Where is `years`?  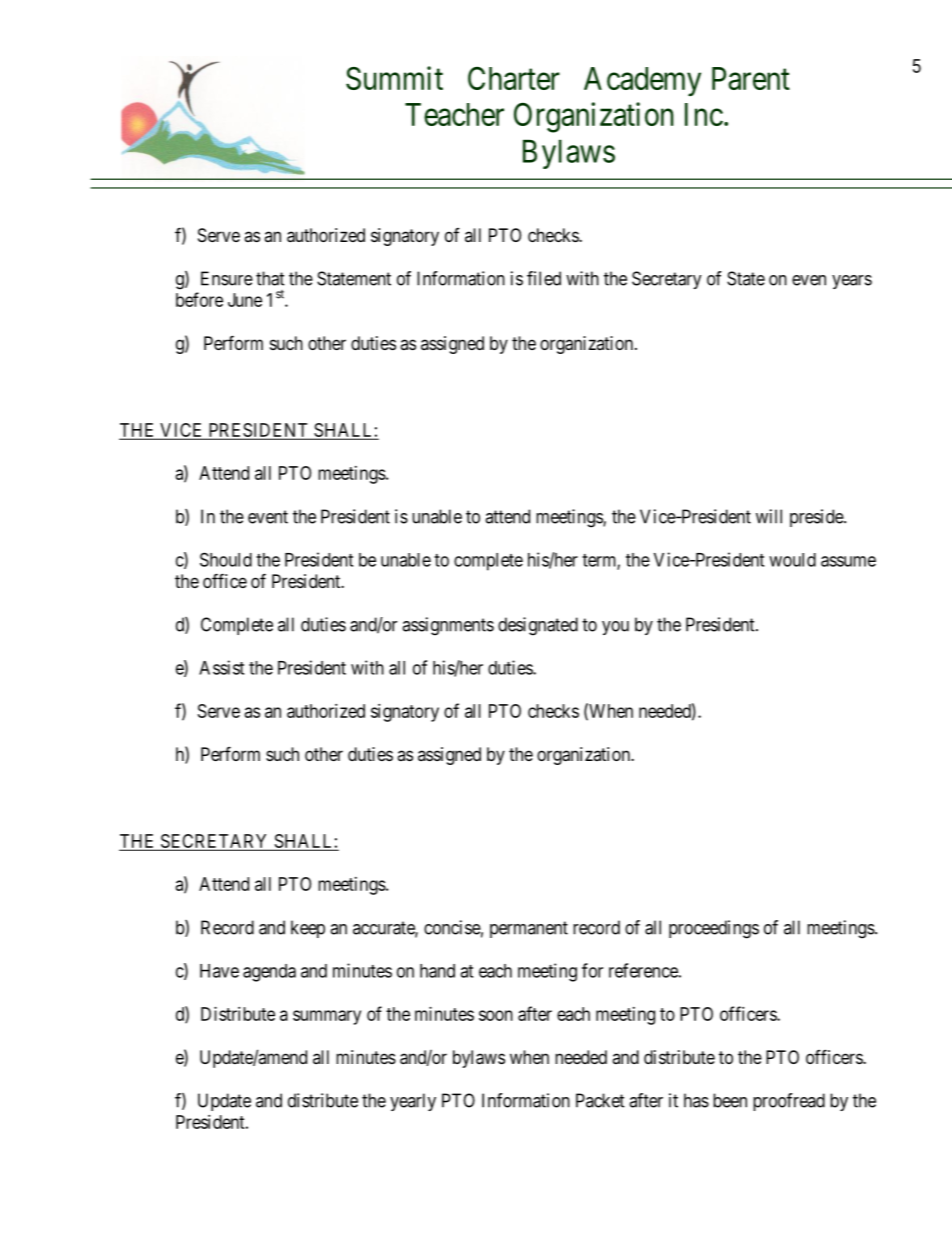
years is located at coordinates (852, 282).
